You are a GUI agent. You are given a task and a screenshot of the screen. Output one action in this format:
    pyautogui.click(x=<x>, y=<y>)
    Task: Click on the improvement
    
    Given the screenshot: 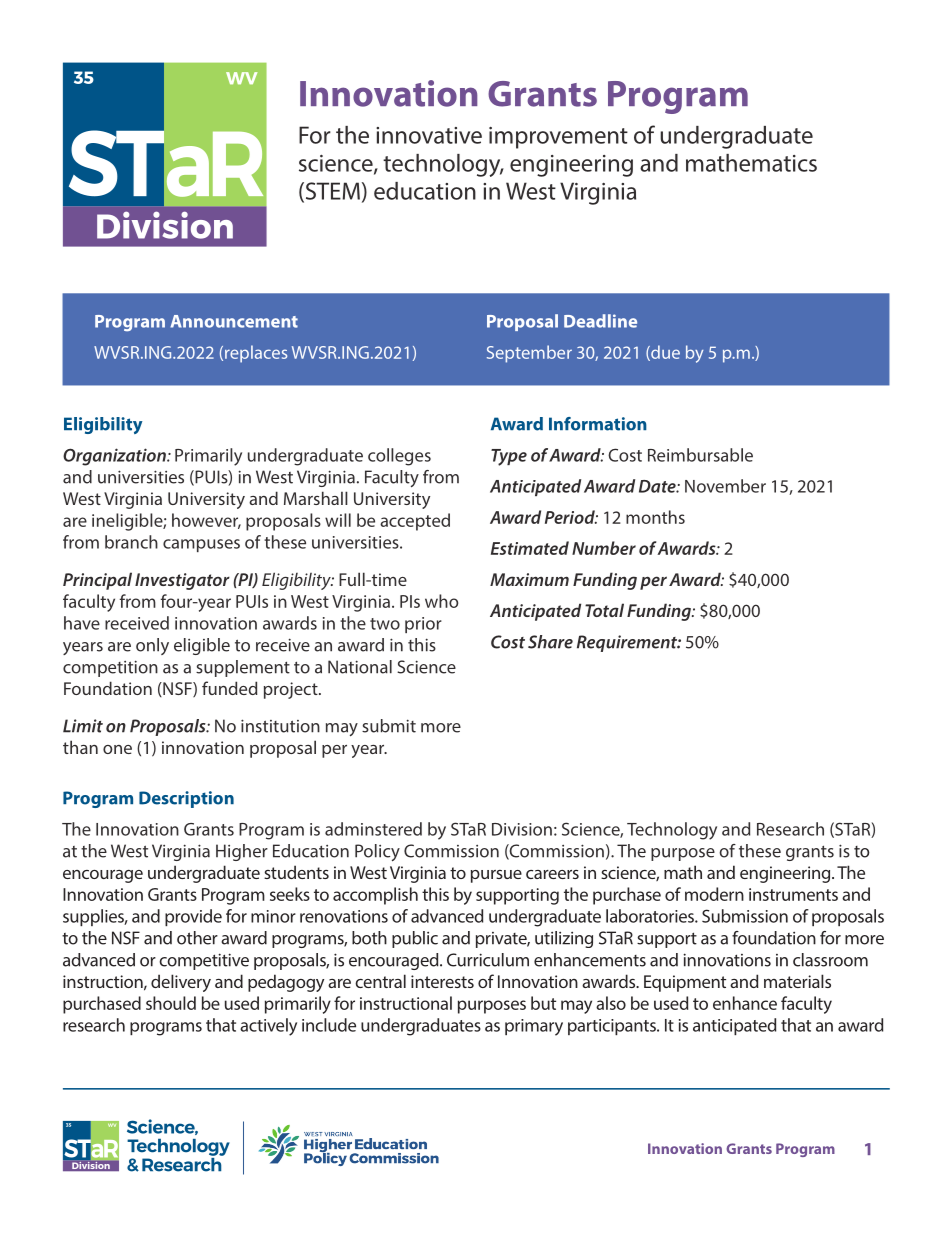 What is the action you would take?
    pyautogui.click(x=558, y=138)
